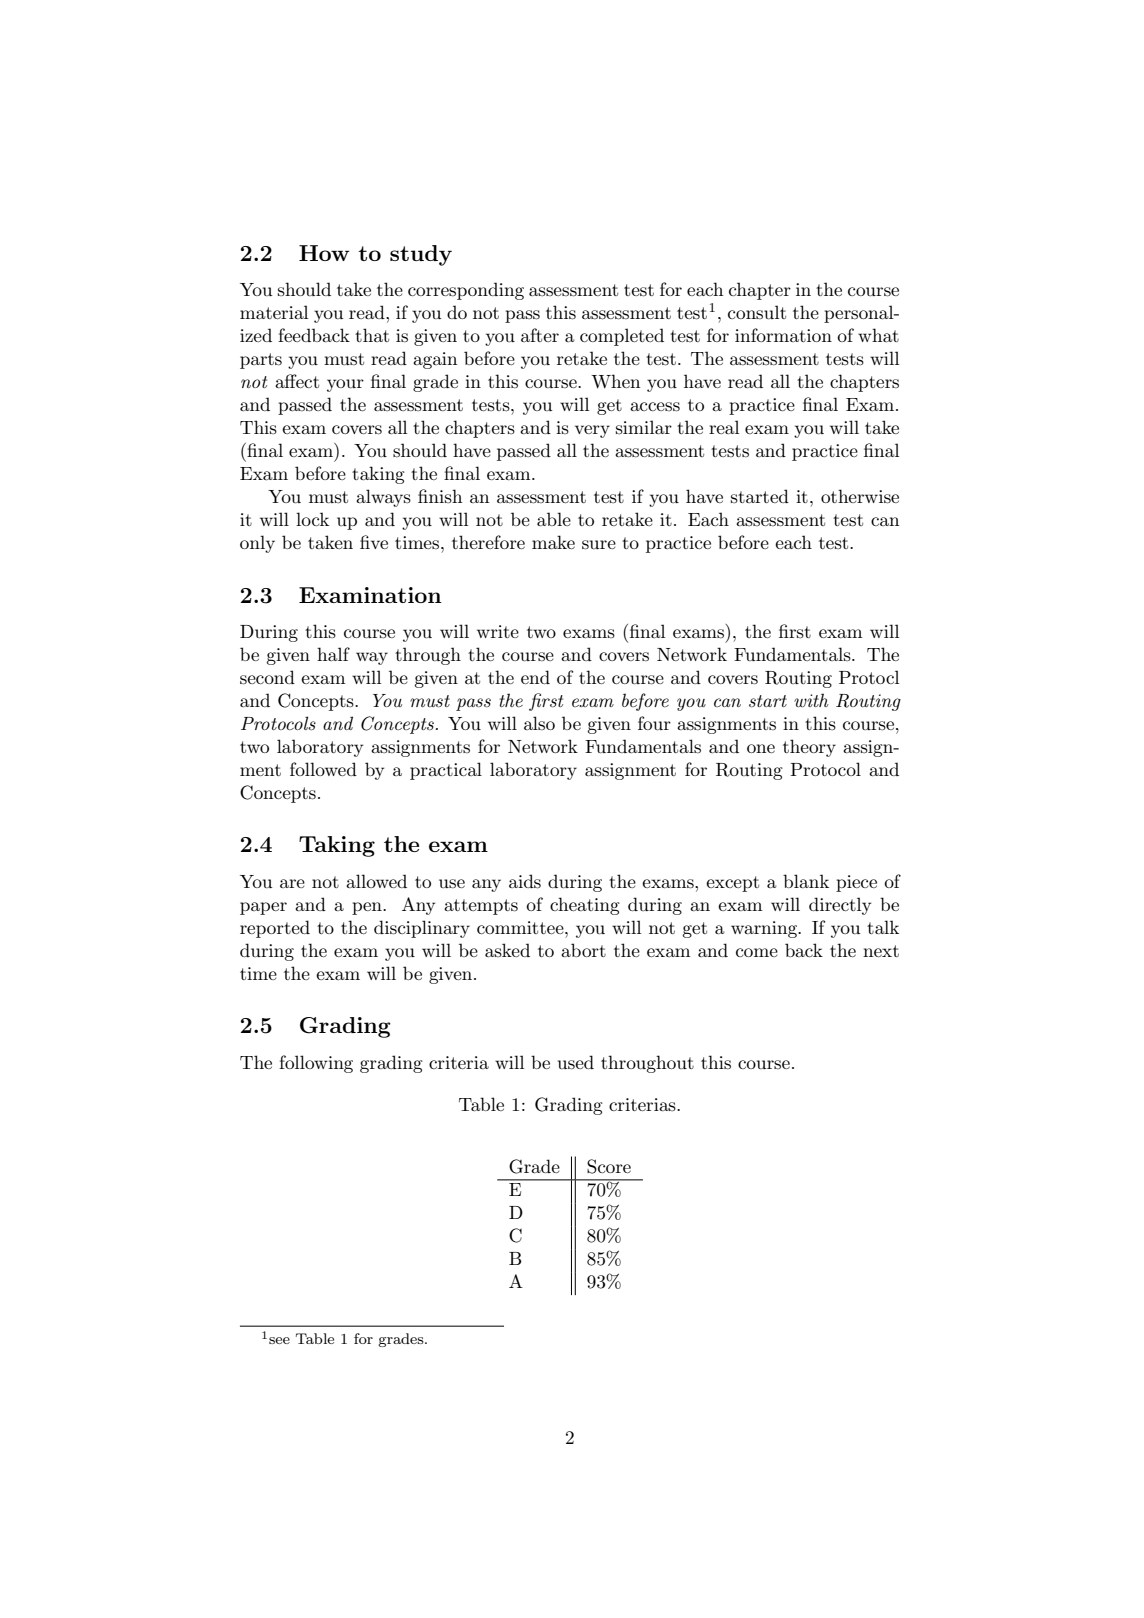 This screenshot has height=1618, width=1144. Describe the element at coordinates (540, 335) in the screenshot. I see `after` at that location.
